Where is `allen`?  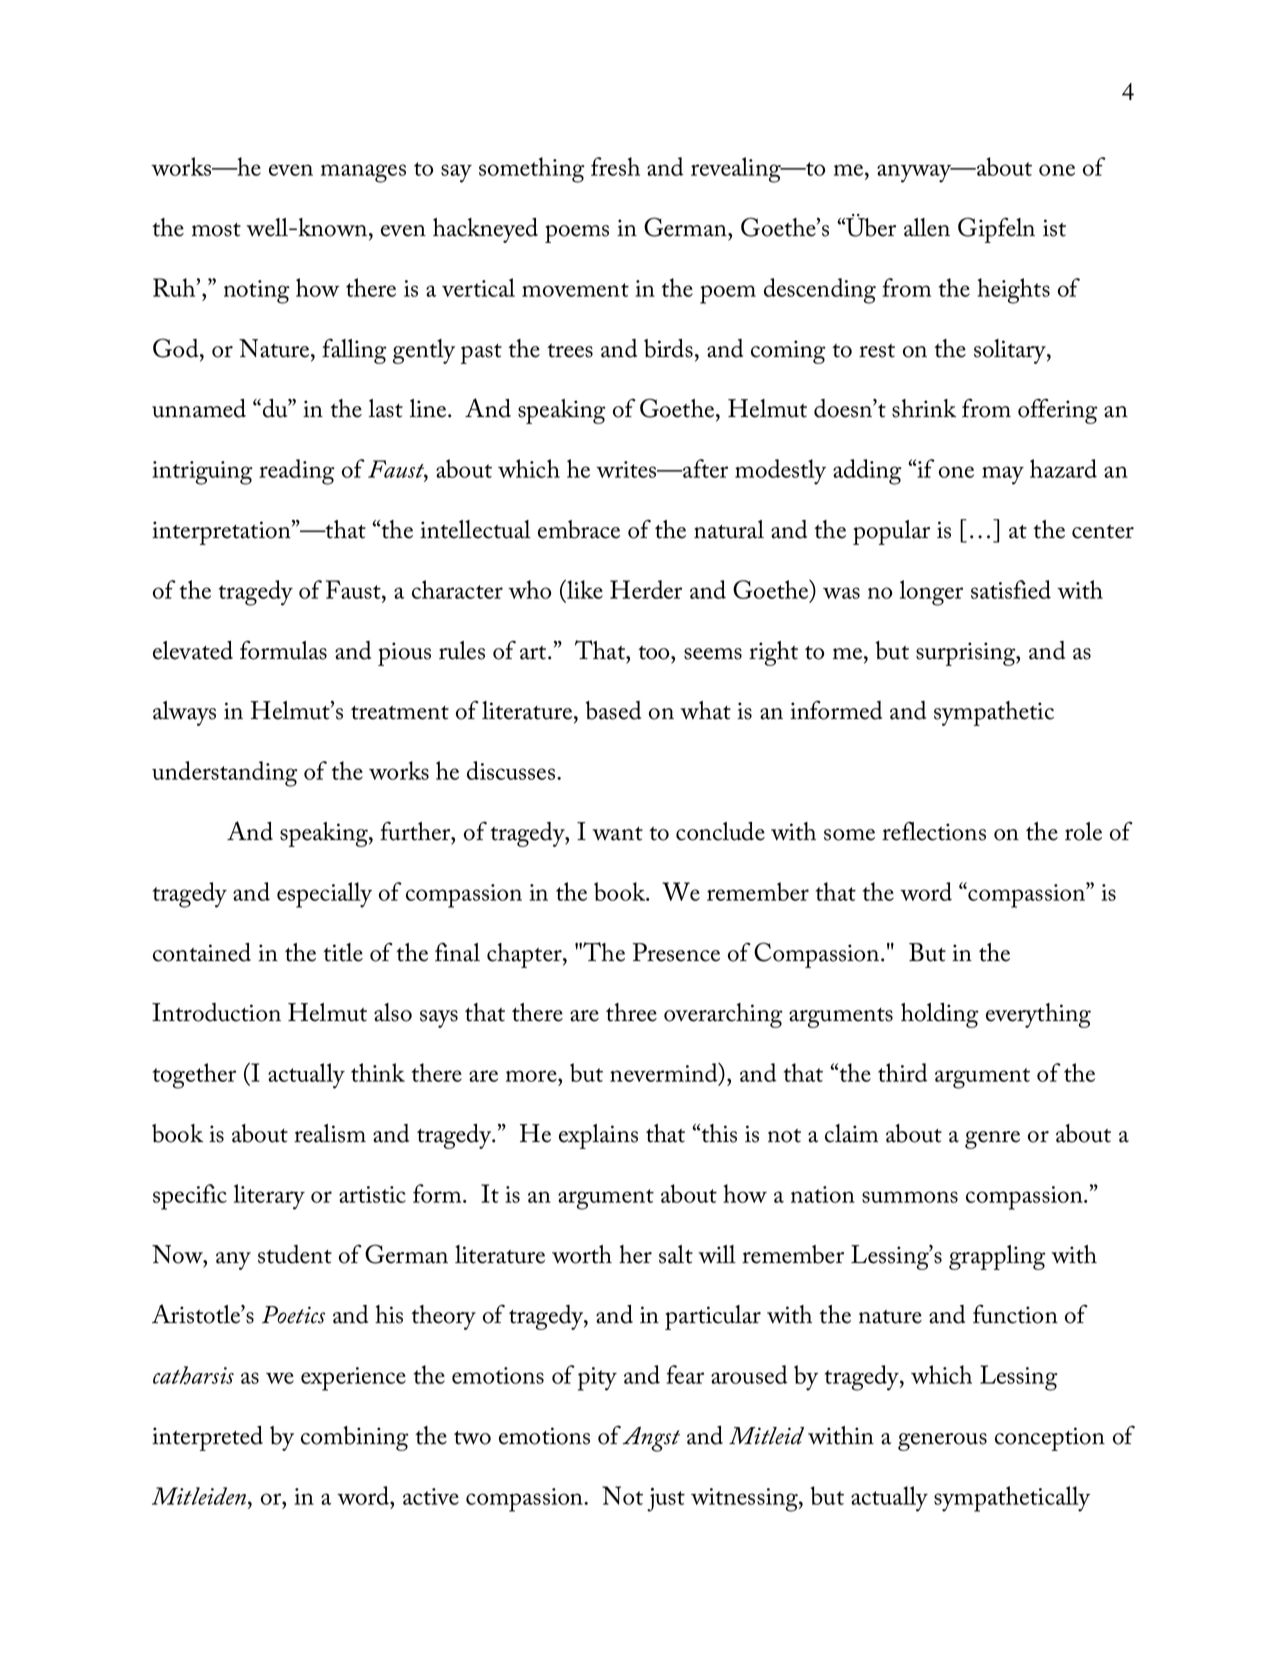 allen is located at coordinates (927, 227).
